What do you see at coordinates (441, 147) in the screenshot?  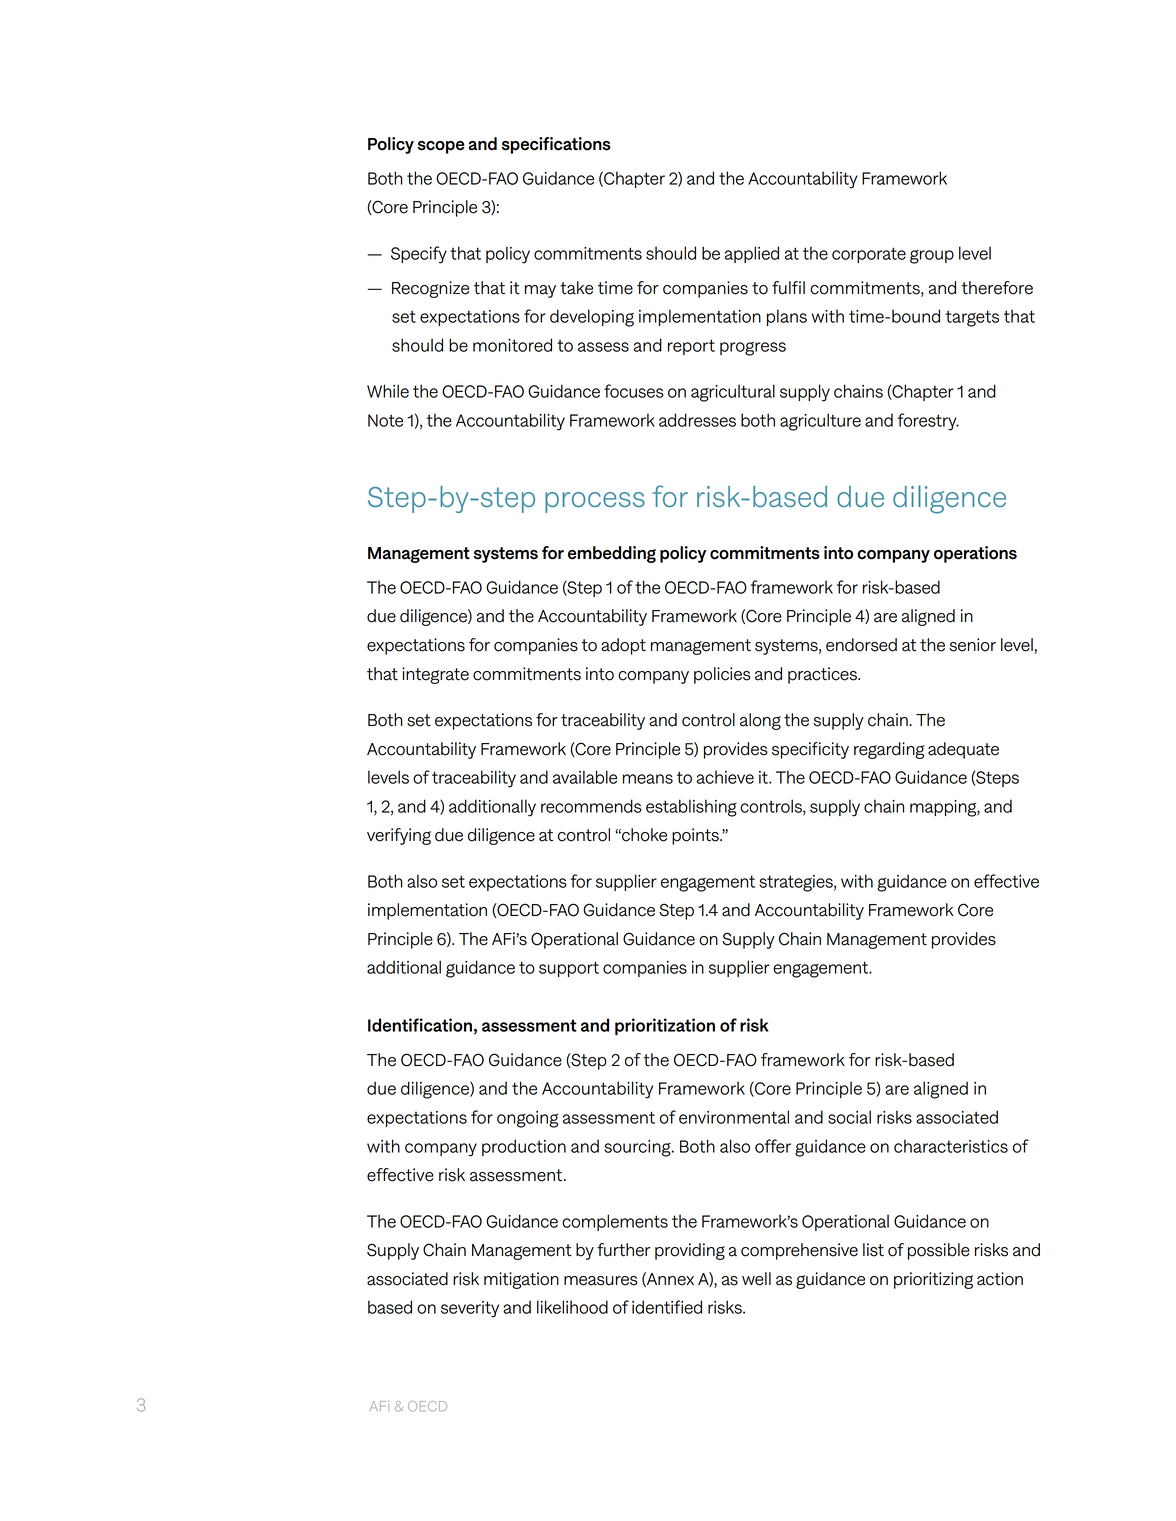 I see `scope` at bounding box center [441, 147].
